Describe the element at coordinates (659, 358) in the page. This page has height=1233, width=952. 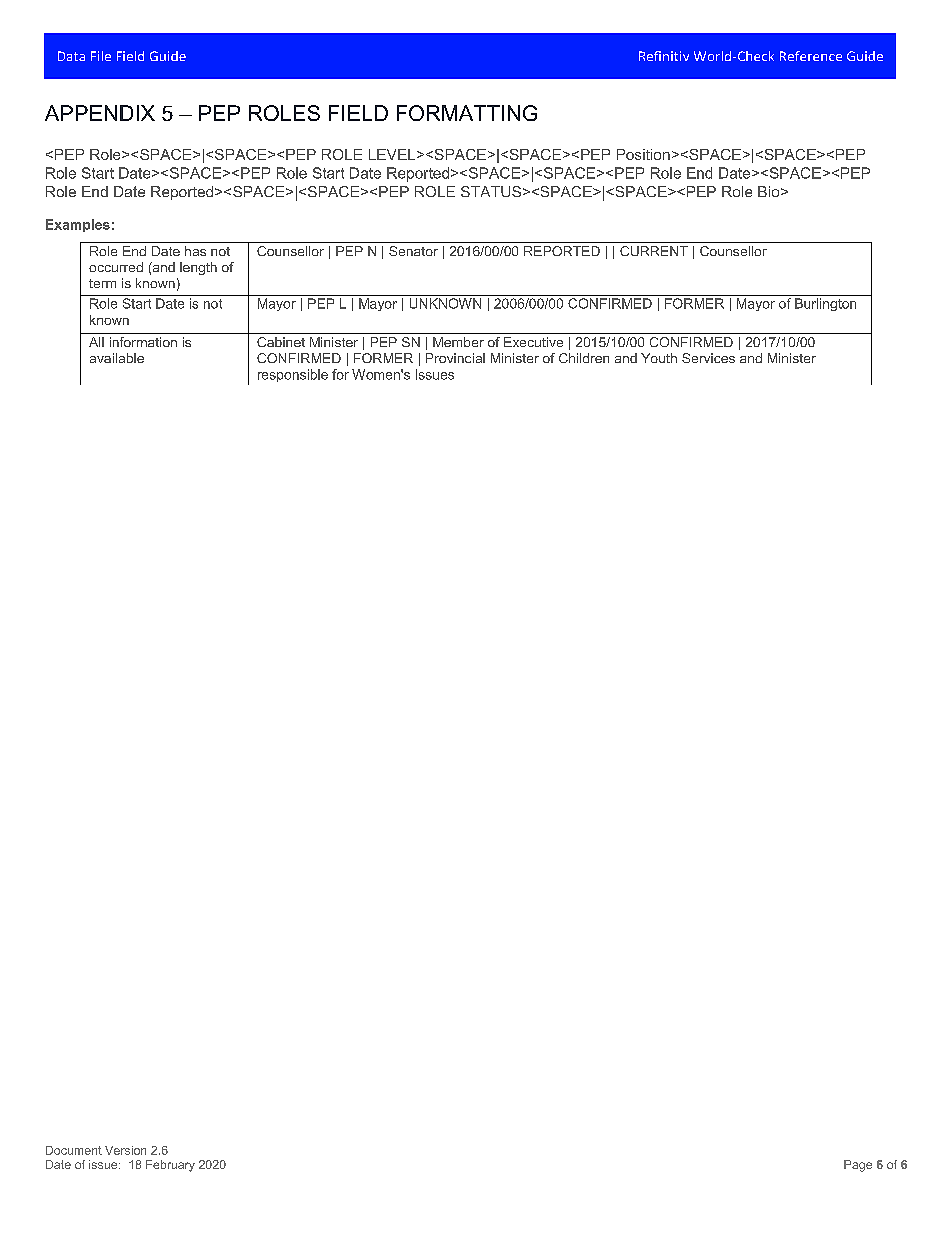
I see `Youth` at that location.
